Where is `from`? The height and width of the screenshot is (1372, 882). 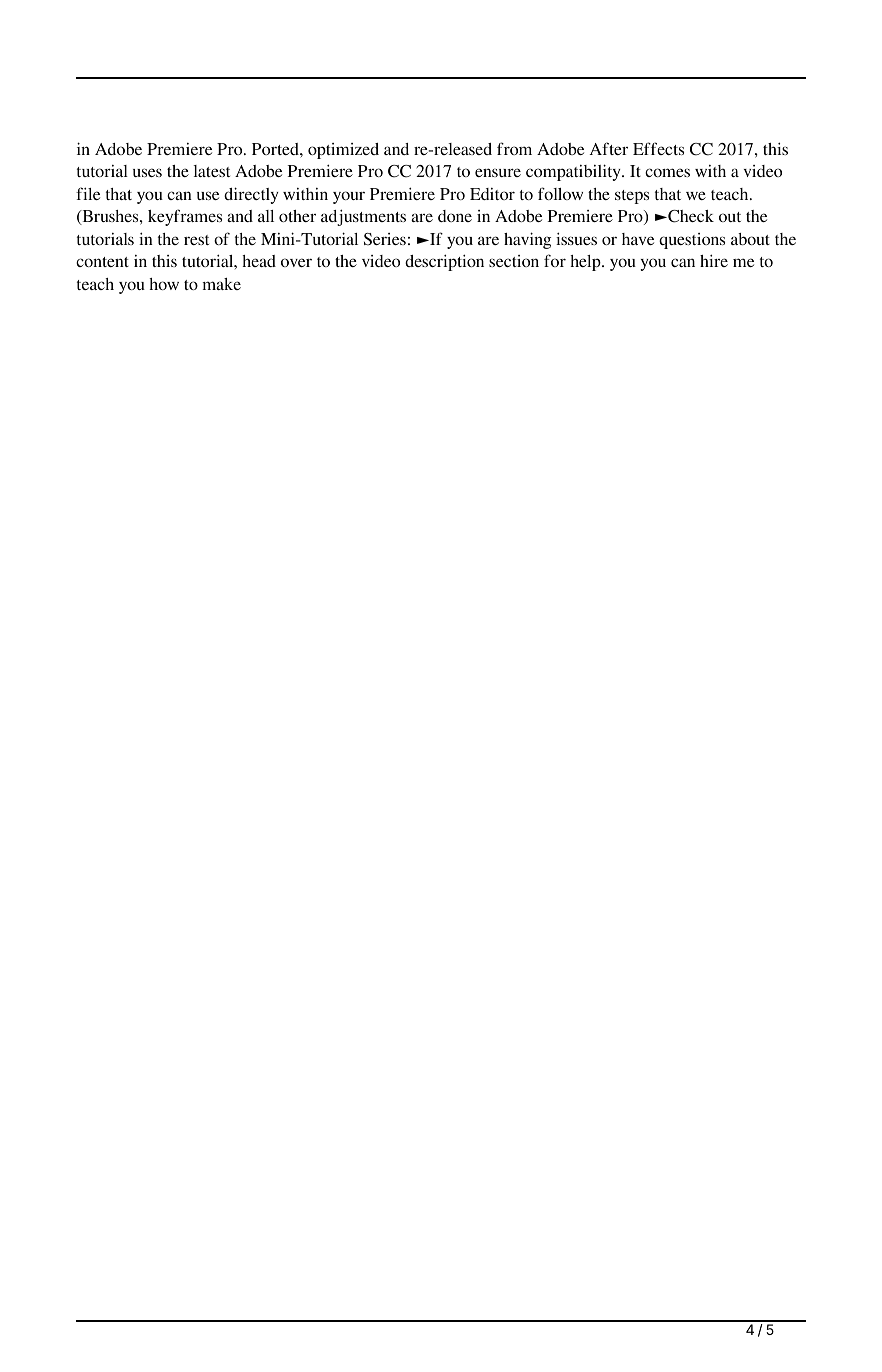 from is located at coordinates (514, 148).
